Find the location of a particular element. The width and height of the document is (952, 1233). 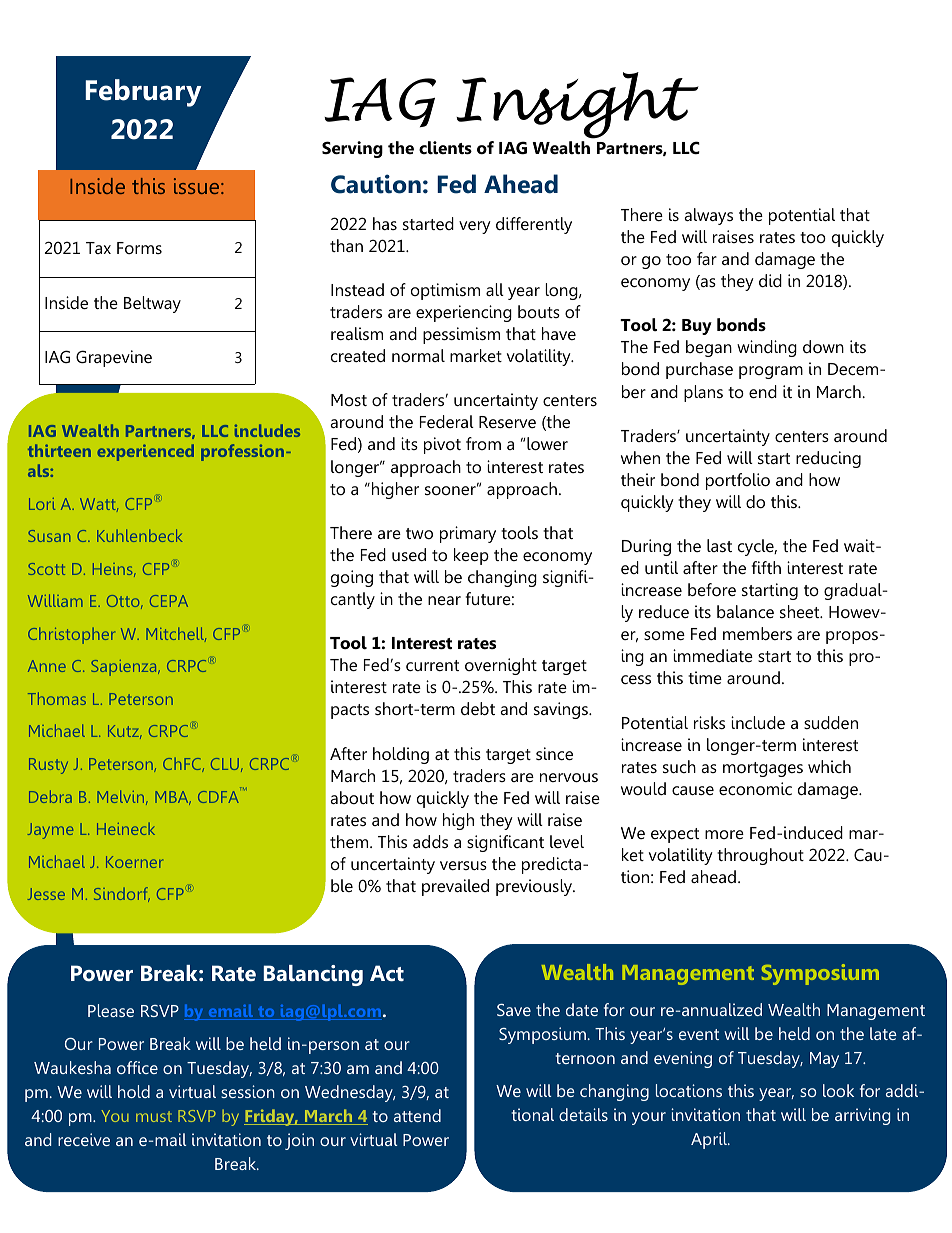

mortgages is located at coordinates (763, 769).
